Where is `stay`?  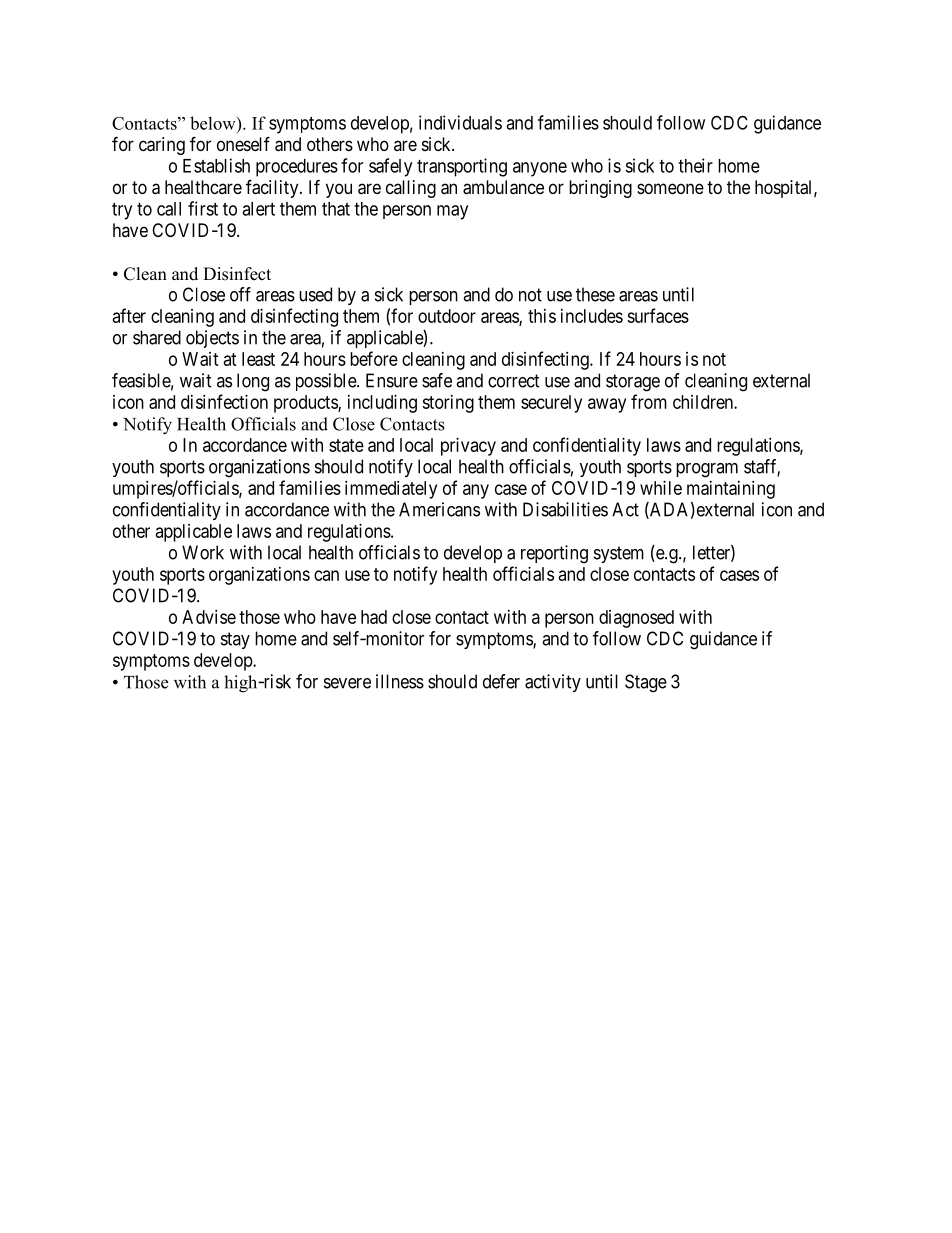
stay is located at coordinates (235, 640).
